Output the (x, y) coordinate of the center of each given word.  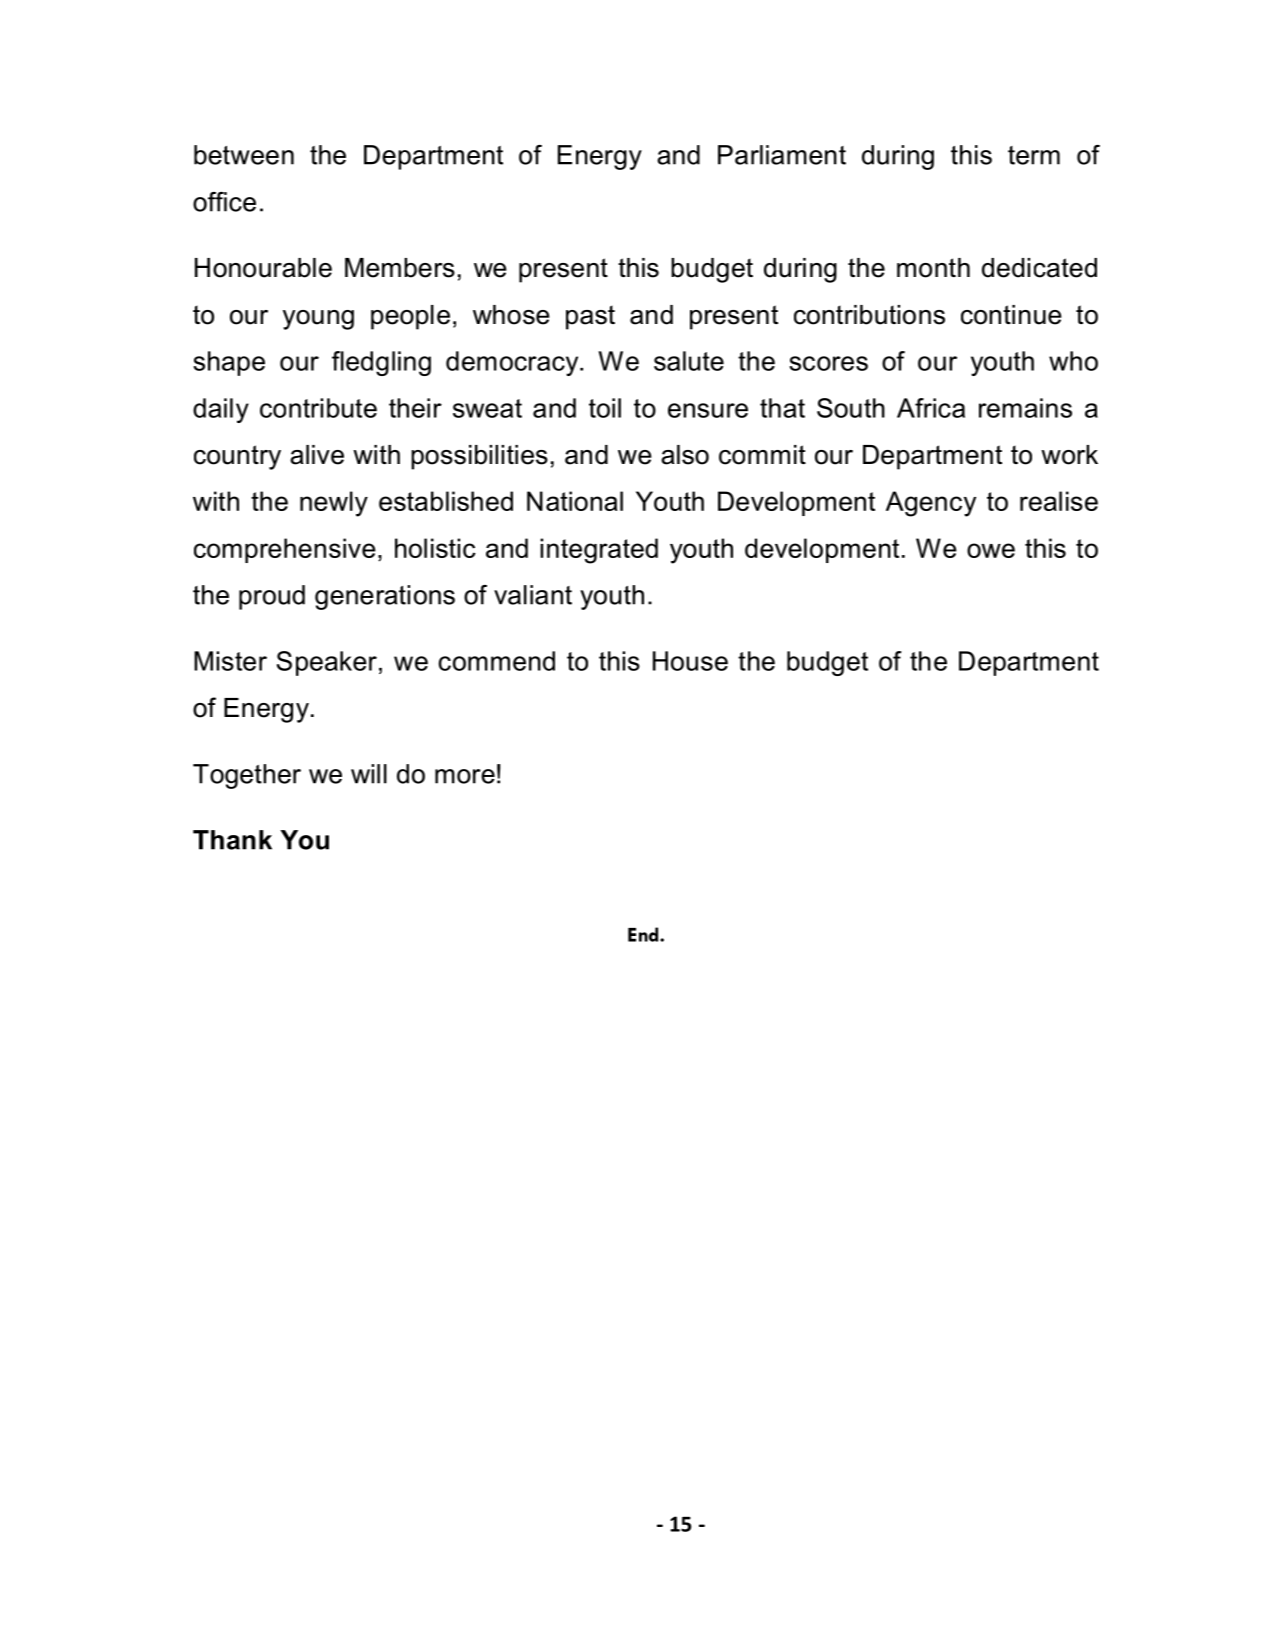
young (318, 320)
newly (334, 504)
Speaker (327, 663)
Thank (232, 840)
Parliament (782, 155)
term (1034, 155)
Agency (931, 504)
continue (1011, 315)
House (690, 661)
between (244, 155)
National (575, 501)
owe (991, 550)
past (590, 317)
